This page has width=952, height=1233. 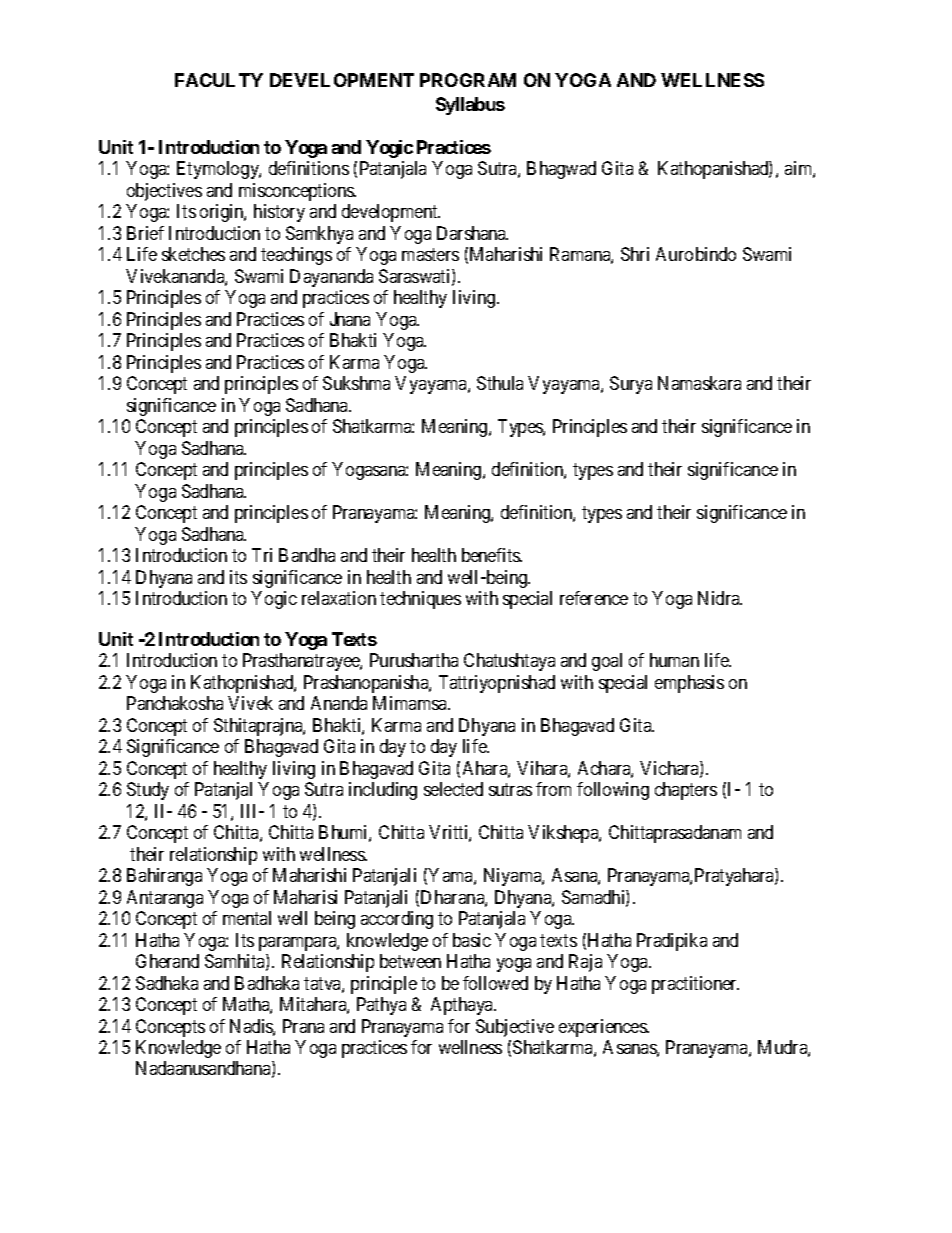 I want to click on reference, so click(x=594, y=598).
